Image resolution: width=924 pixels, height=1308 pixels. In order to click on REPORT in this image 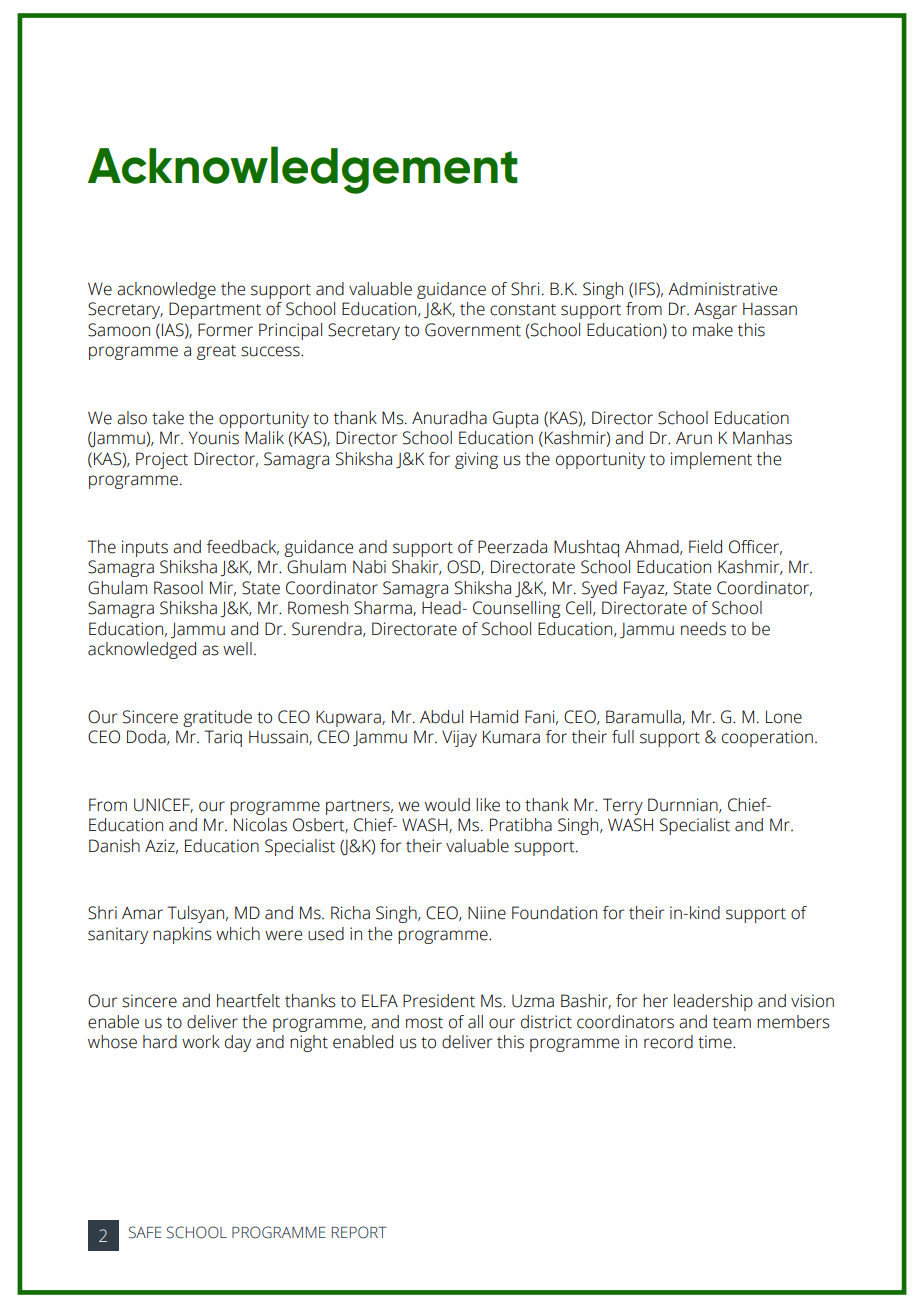, I will do `click(359, 1232)`.
